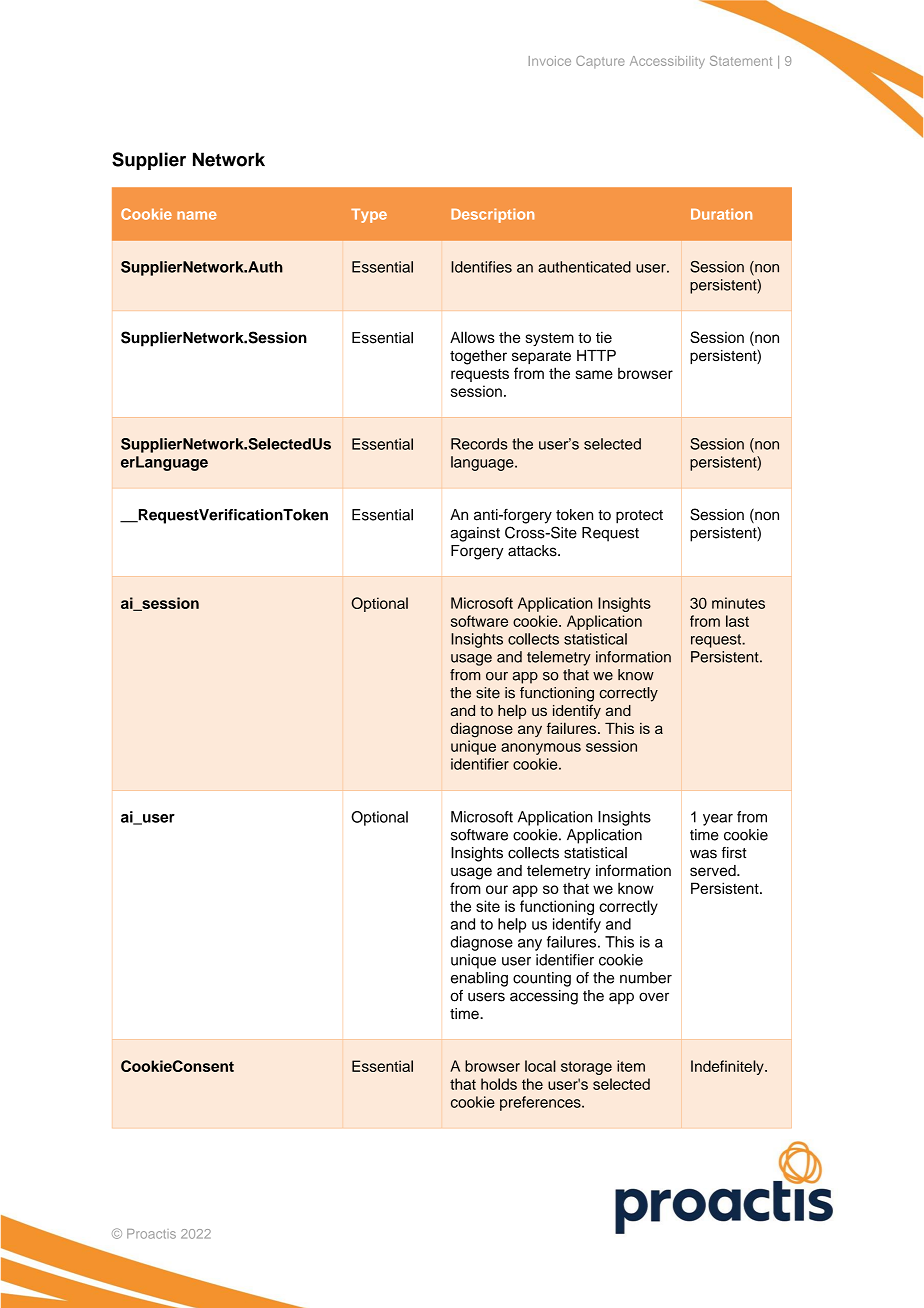  What do you see at coordinates (604, 337) in the page?
I see `tie` at bounding box center [604, 337].
